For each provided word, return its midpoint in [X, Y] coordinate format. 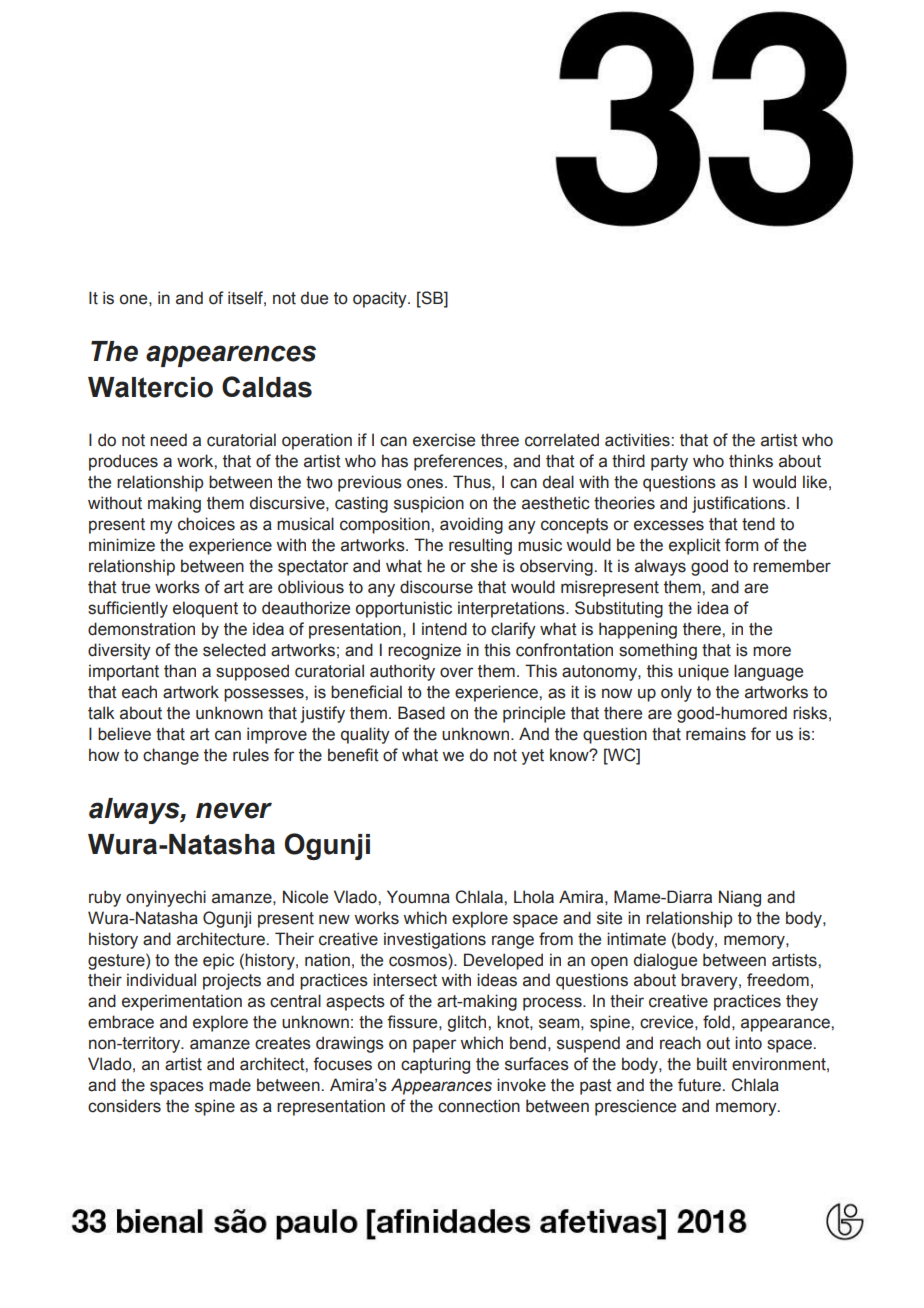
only [676, 693]
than [180, 671]
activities [638, 440]
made [230, 1085]
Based [421, 713]
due [314, 298]
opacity [381, 299]
